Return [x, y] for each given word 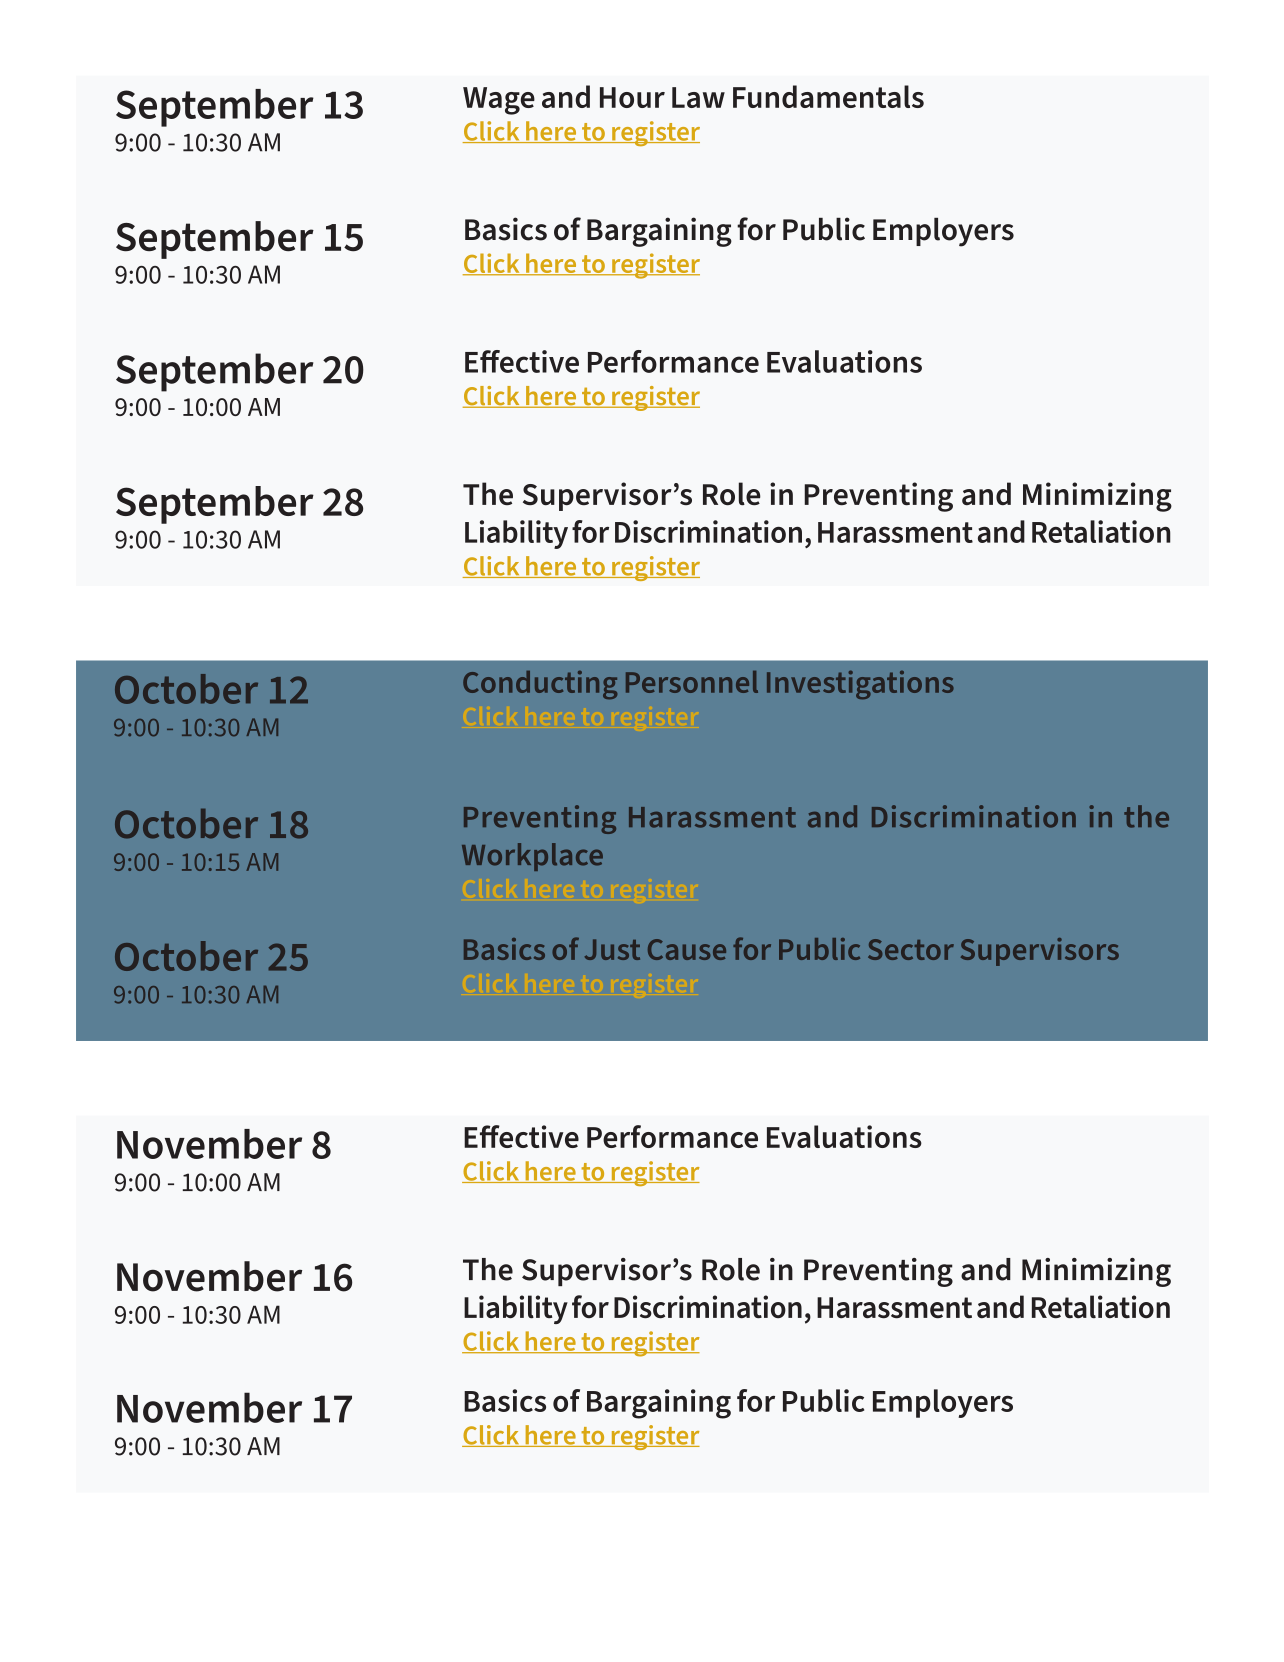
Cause [687, 949]
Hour [632, 97]
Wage [499, 101]
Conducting [540, 685]
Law [698, 97]
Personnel [692, 682]
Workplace [532, 857]
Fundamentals [828, 96]
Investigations [860, 685]
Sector [911, 949]
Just [612, 949]
